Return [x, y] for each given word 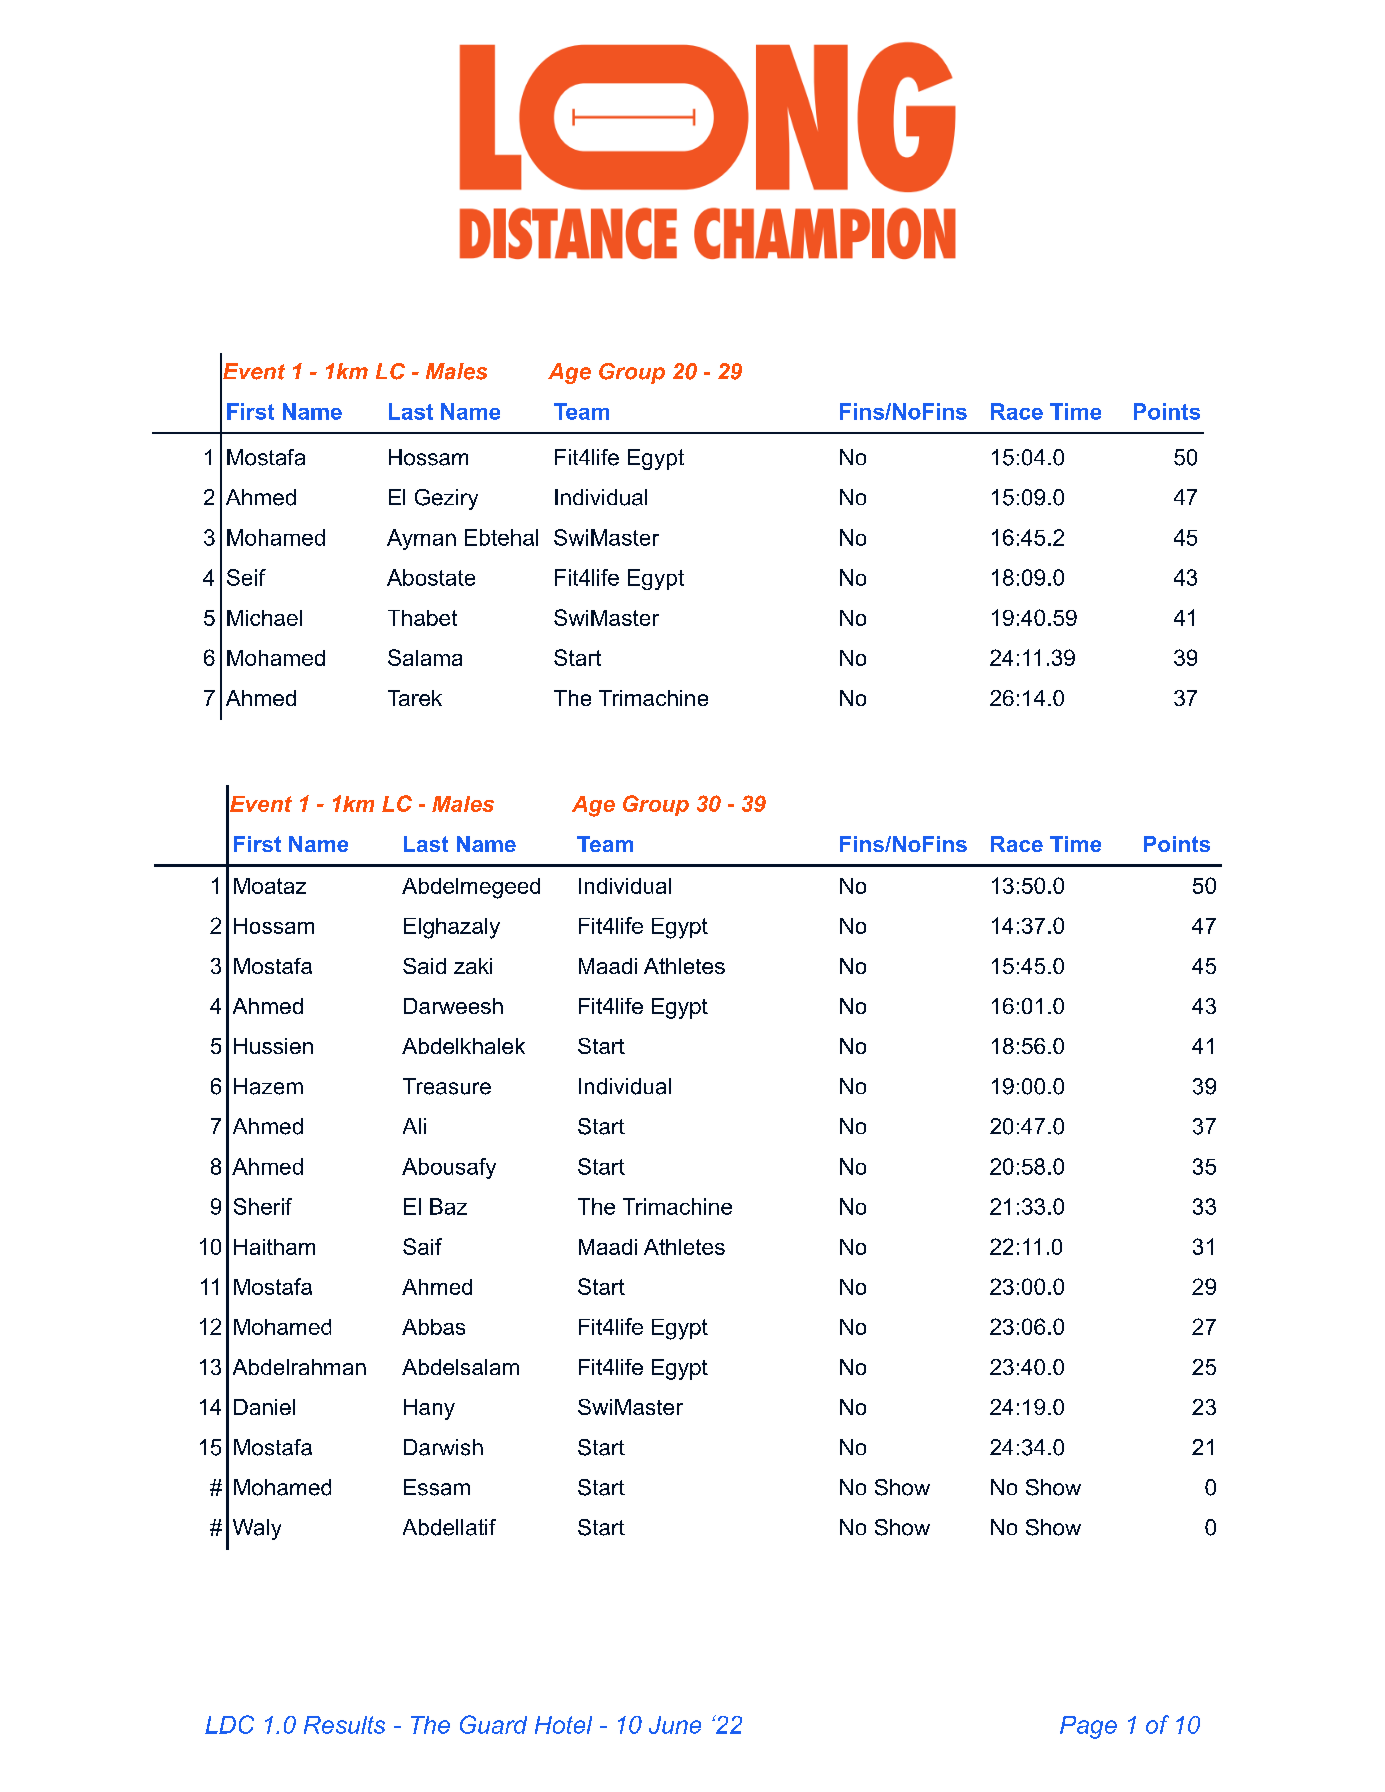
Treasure [447, 1086]
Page [1088, 1727]
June [675, 1725]
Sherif [263, 1206]
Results [344, 1725]
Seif [246, 577]
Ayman [421, 539]
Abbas [433, 1327]
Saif [422, 1246]
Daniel [264, 1407]
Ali [414, 1126]
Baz [448, 1206]
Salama [425, 657]
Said [424, 966]
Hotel [563, 1725]
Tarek [415, 698]
